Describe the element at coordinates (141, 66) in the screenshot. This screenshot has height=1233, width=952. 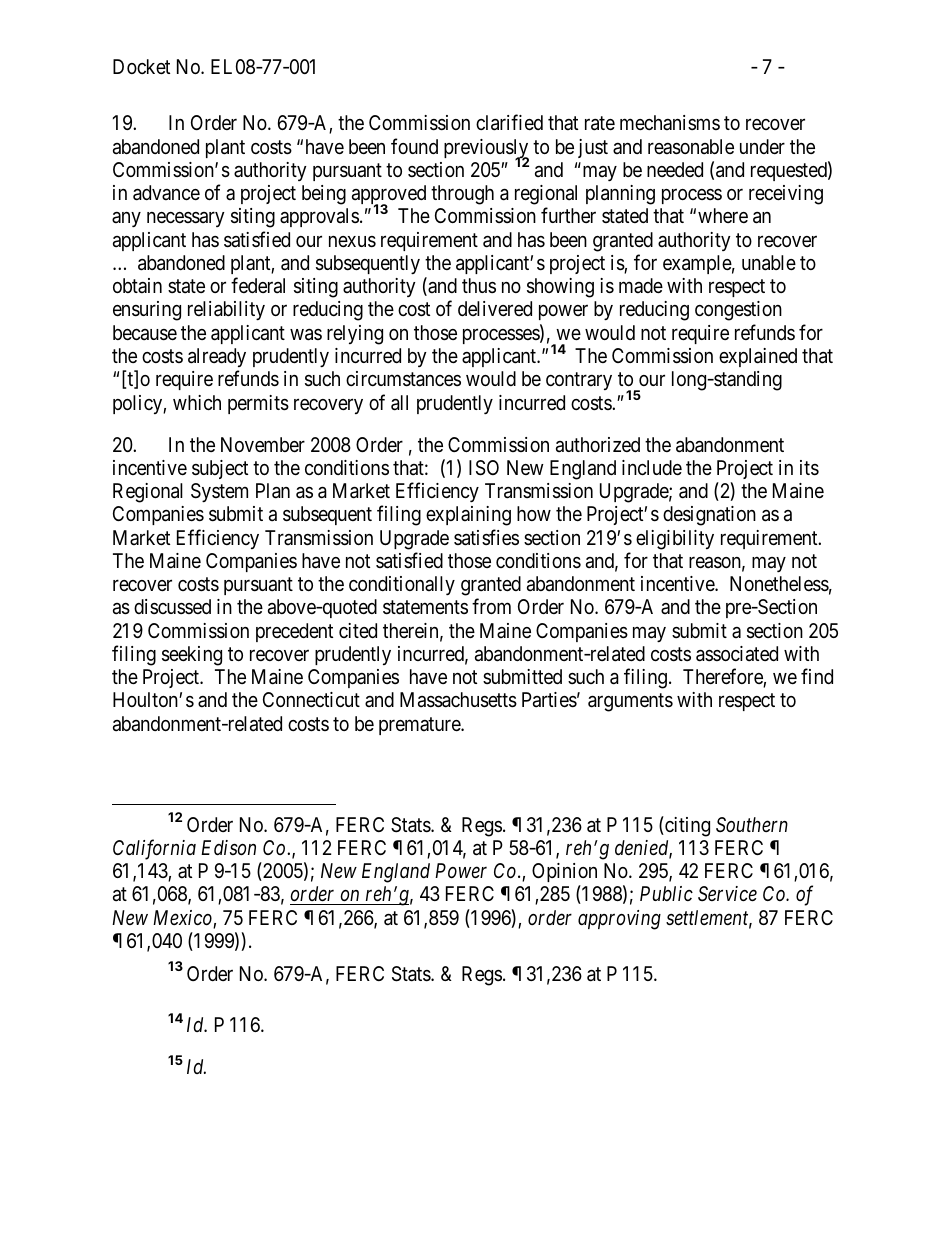
I see `Docket` at that location.
